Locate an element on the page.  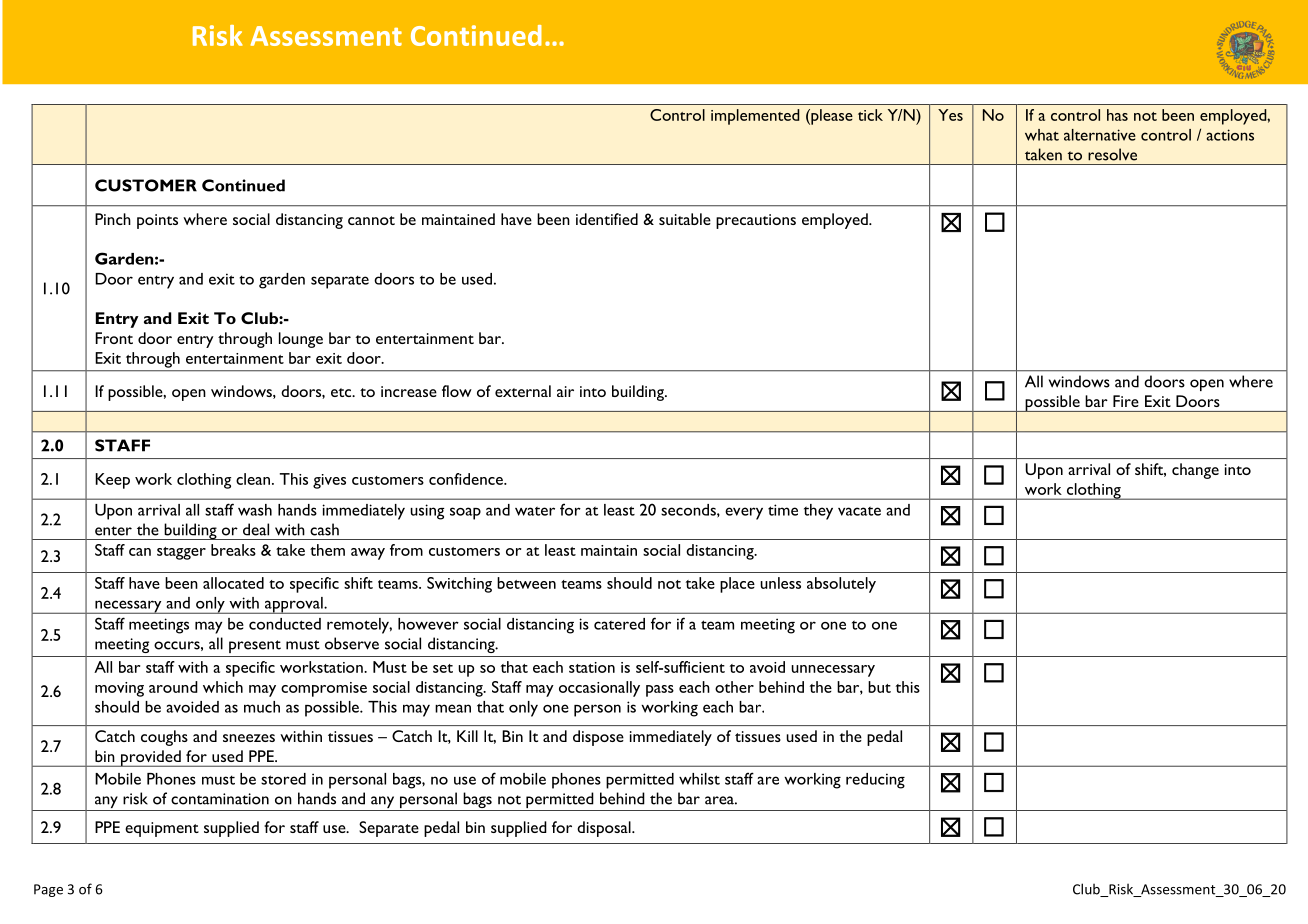
alternative is located at coordinates (1100, 135).
